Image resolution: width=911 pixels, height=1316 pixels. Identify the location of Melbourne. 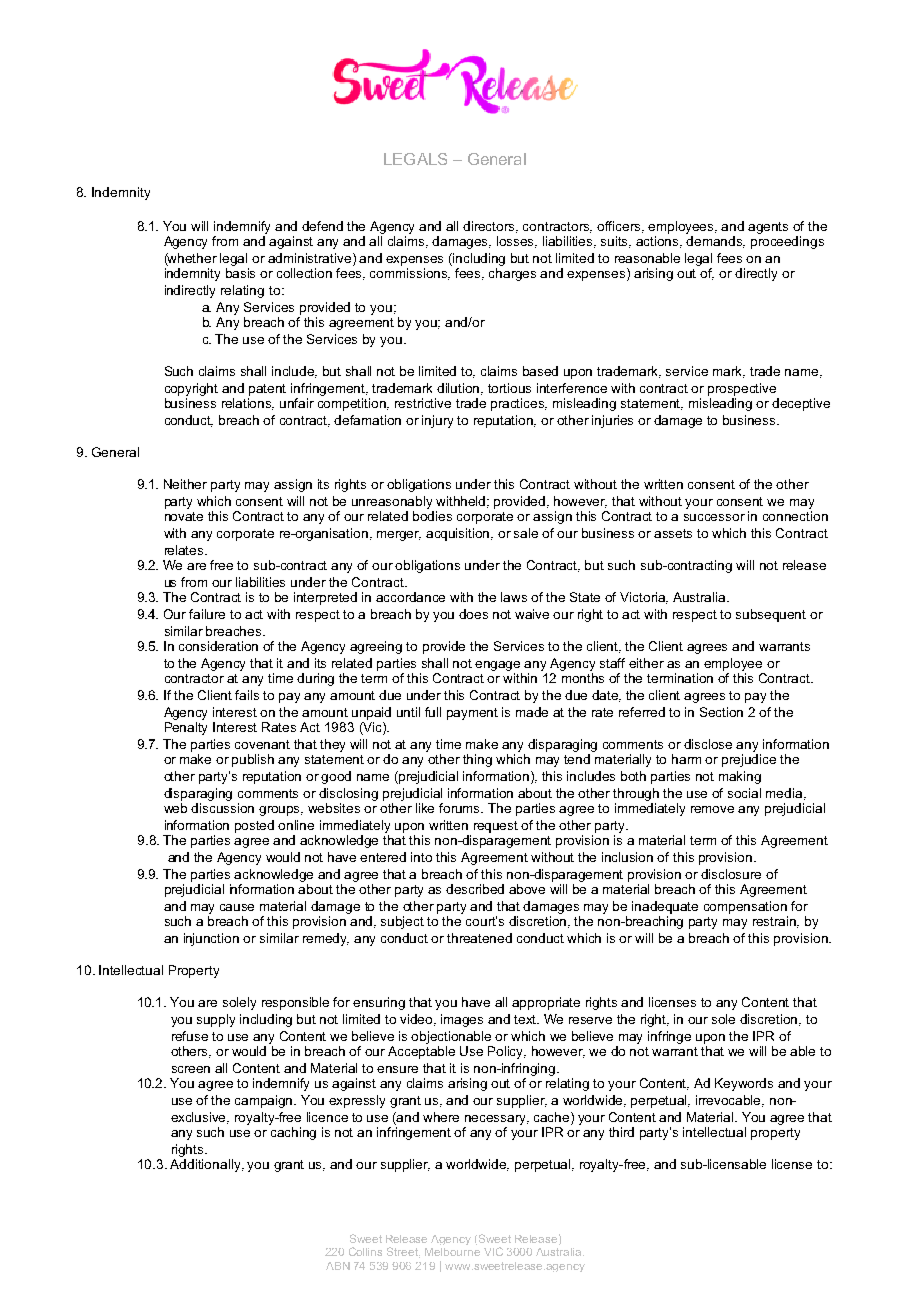
(452, 1252).
